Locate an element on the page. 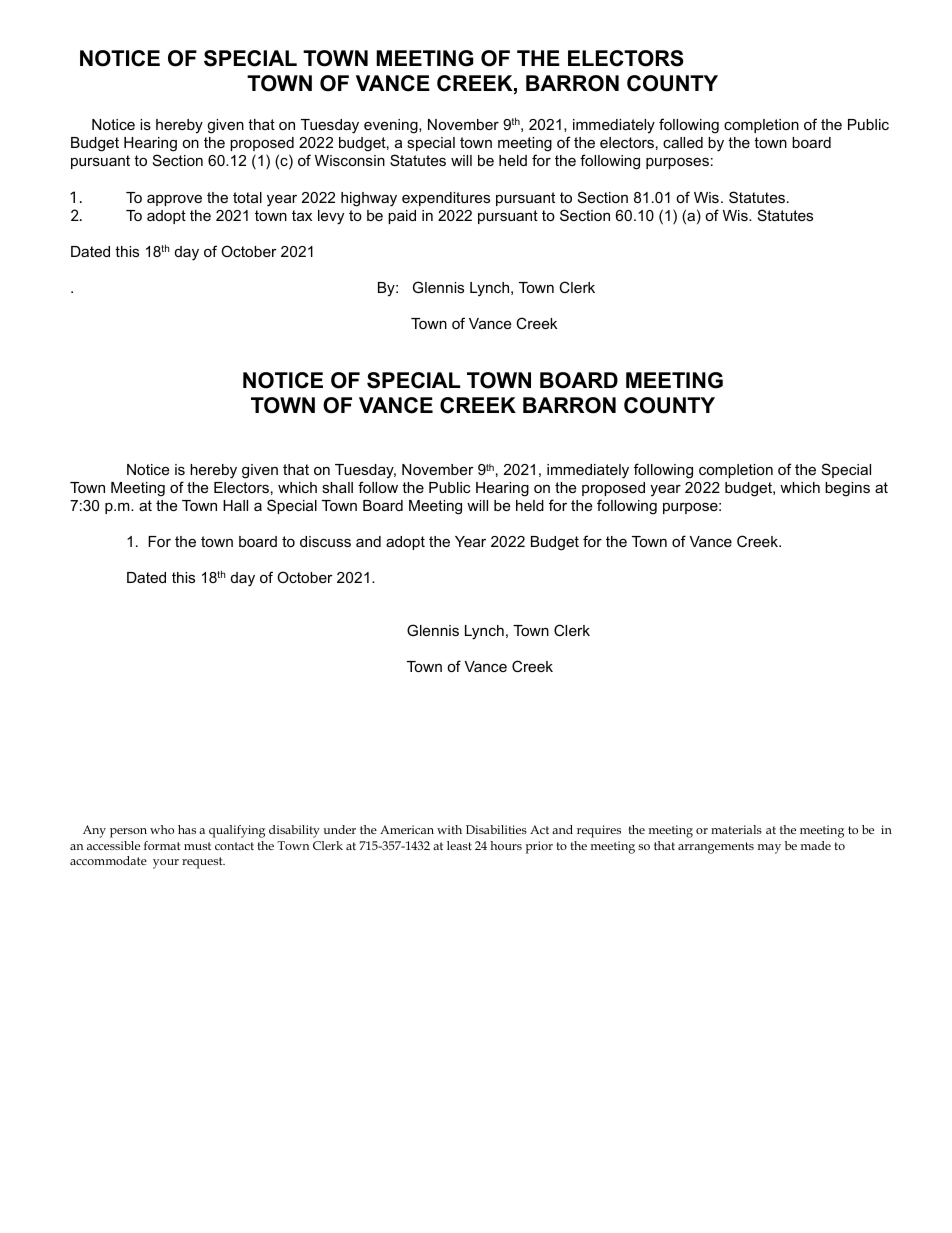  materials is located at coordinates (736, 829).
